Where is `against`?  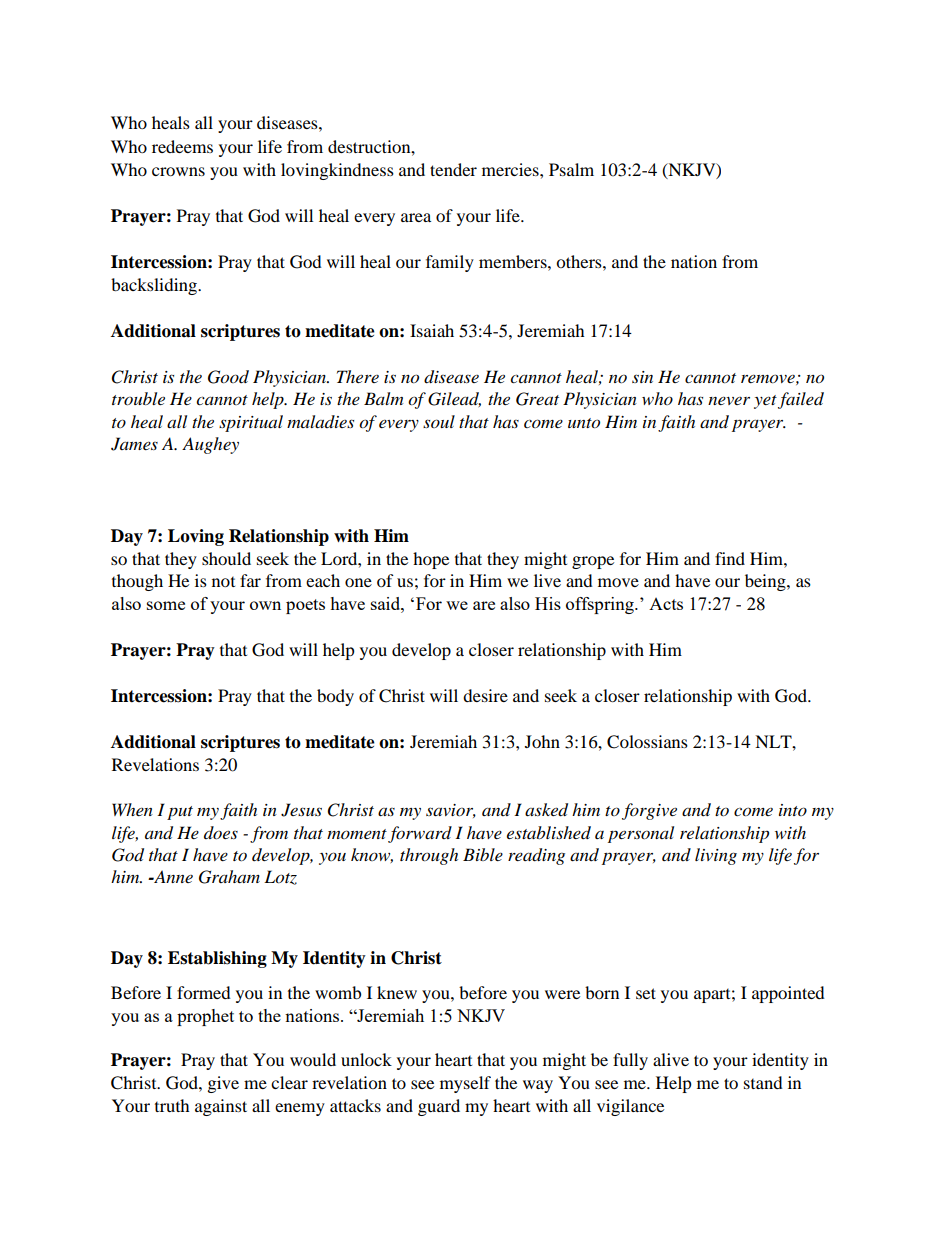 against is located at coordinates (221, 1107).
